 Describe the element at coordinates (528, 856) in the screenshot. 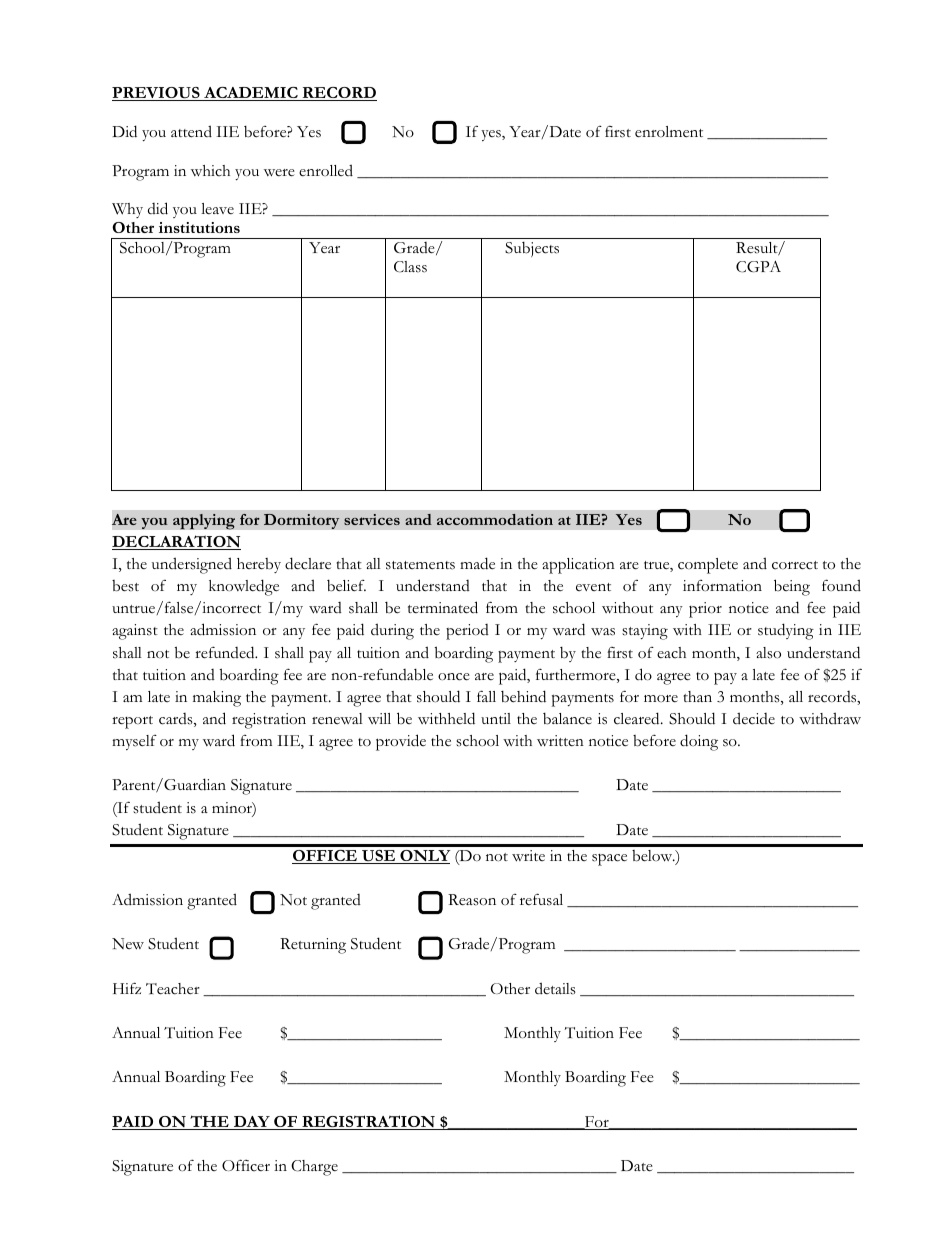

I see `write` at that location.
